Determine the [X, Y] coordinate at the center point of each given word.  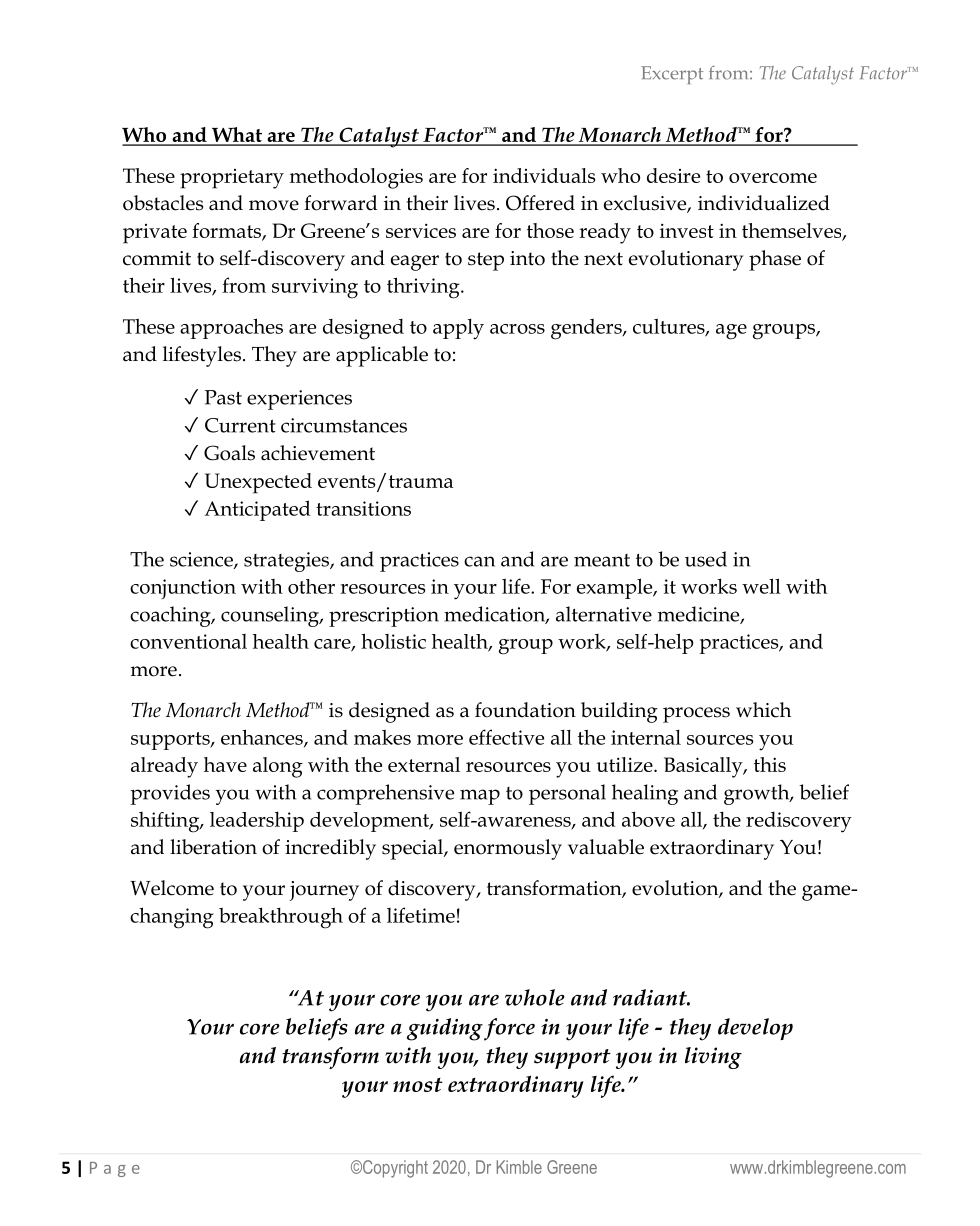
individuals [544, 175]
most [418, 1085]
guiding [445, 1029]
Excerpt [672, 75]
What [237, 136]
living [713, 1058]
